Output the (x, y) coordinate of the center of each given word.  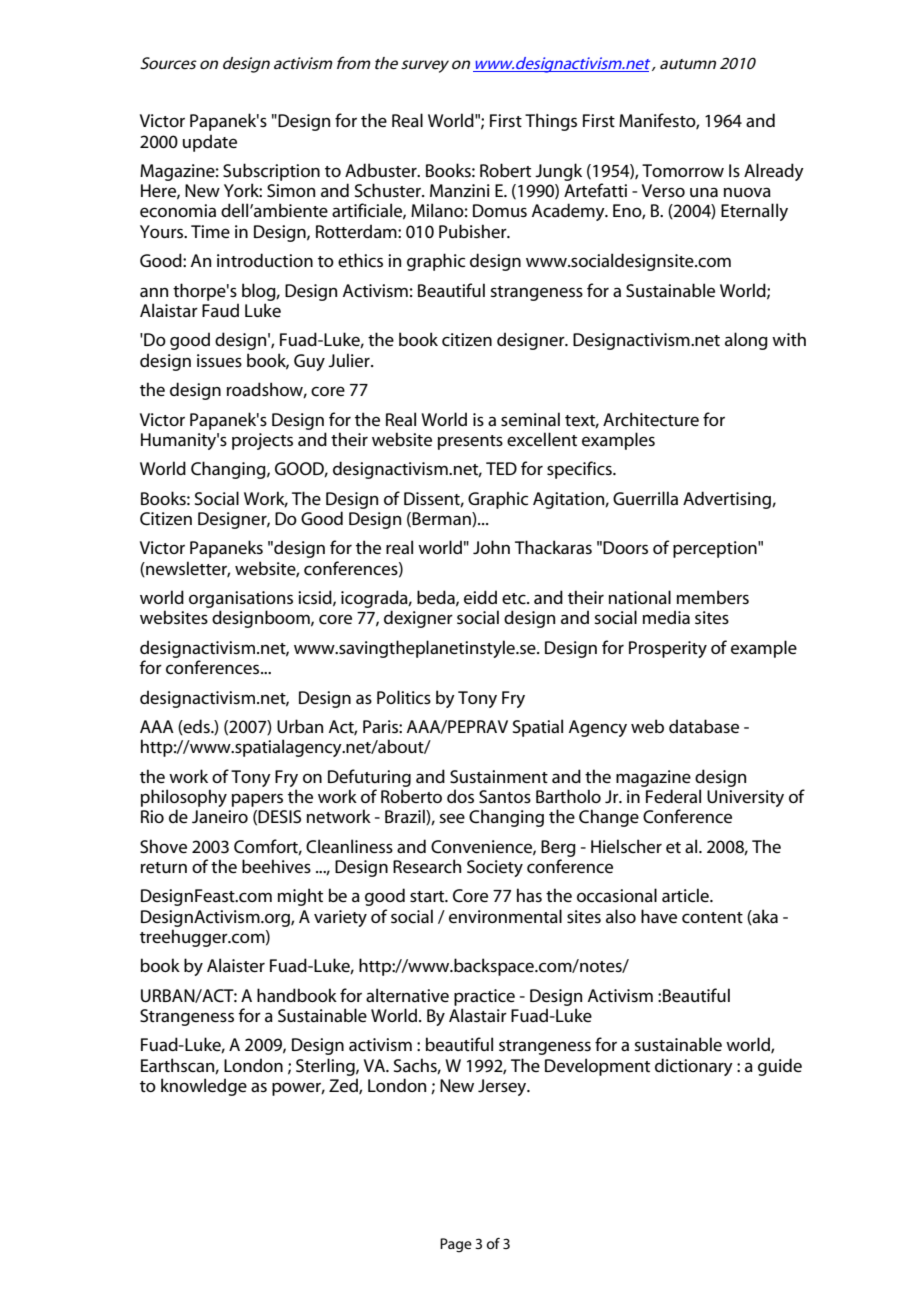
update (210, 143)
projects (262, 441)
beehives (276, 866)
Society (495, 868)
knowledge (204, 1087)
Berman (442, 519)
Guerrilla (645, 498)
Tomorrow (683, 170)
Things (551, 122)
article (686, 895)
